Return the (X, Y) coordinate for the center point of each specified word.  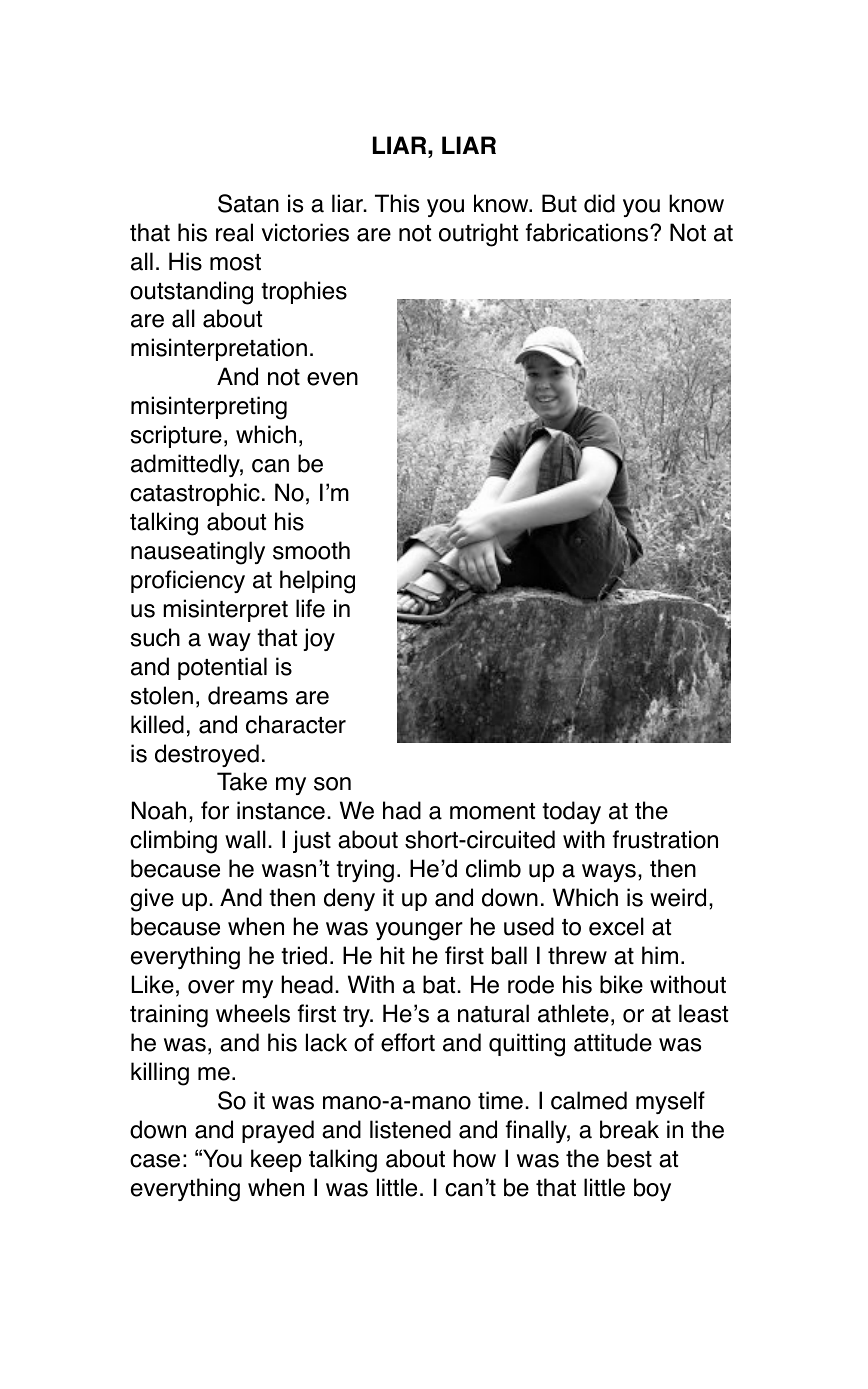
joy (319, 639)
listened (410, 1129)
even (332, 379)
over (211, 987)
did (599, 203)
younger (419, 931)
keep (276, 1160)
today (571, 812)
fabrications (587, 232)
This (397, 203)
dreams (248, 695)
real (234, 232)
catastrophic (195, 494)
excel (616, 926)
